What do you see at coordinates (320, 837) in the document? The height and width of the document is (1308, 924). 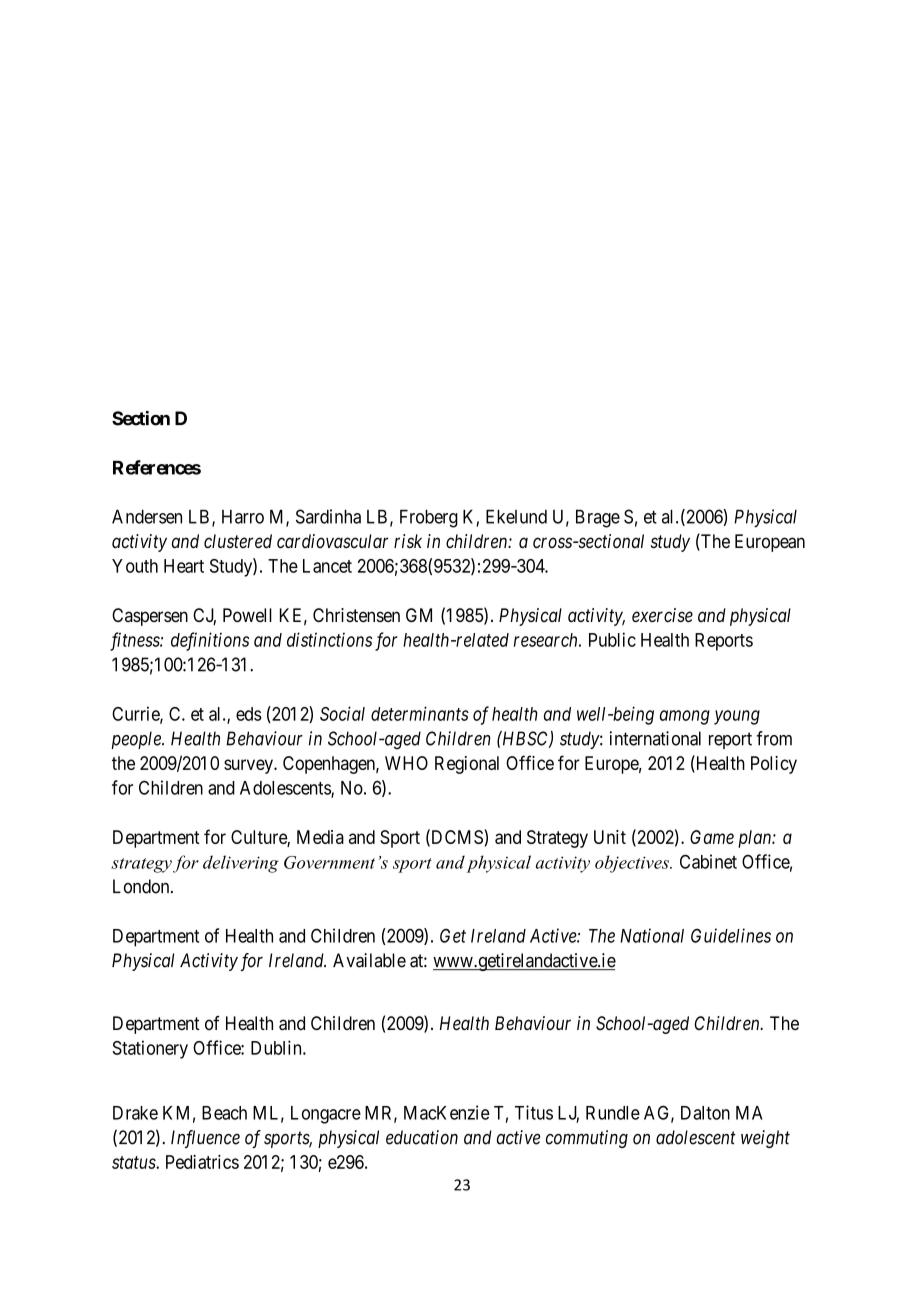 I see `Media` at bounding box center [320, 837].
